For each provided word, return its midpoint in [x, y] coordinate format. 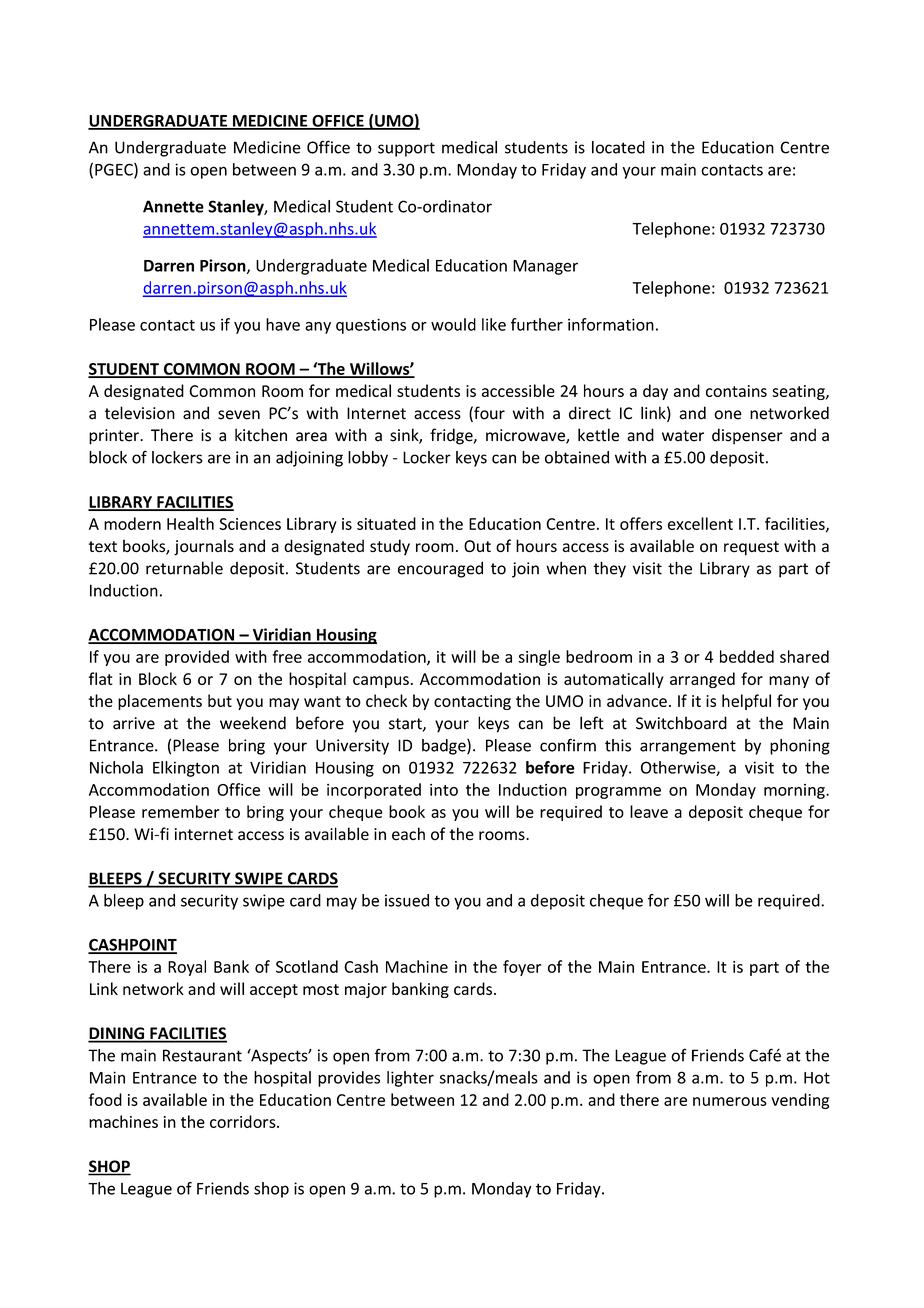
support [406, 149]
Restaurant [202, 1055]
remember [181, 811]
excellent [700, 523]
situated [386, 523]
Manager [545, 267]
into [444, 790]
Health [190, 523]
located [618, 147]
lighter [410, 1079]
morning [795, 791]
